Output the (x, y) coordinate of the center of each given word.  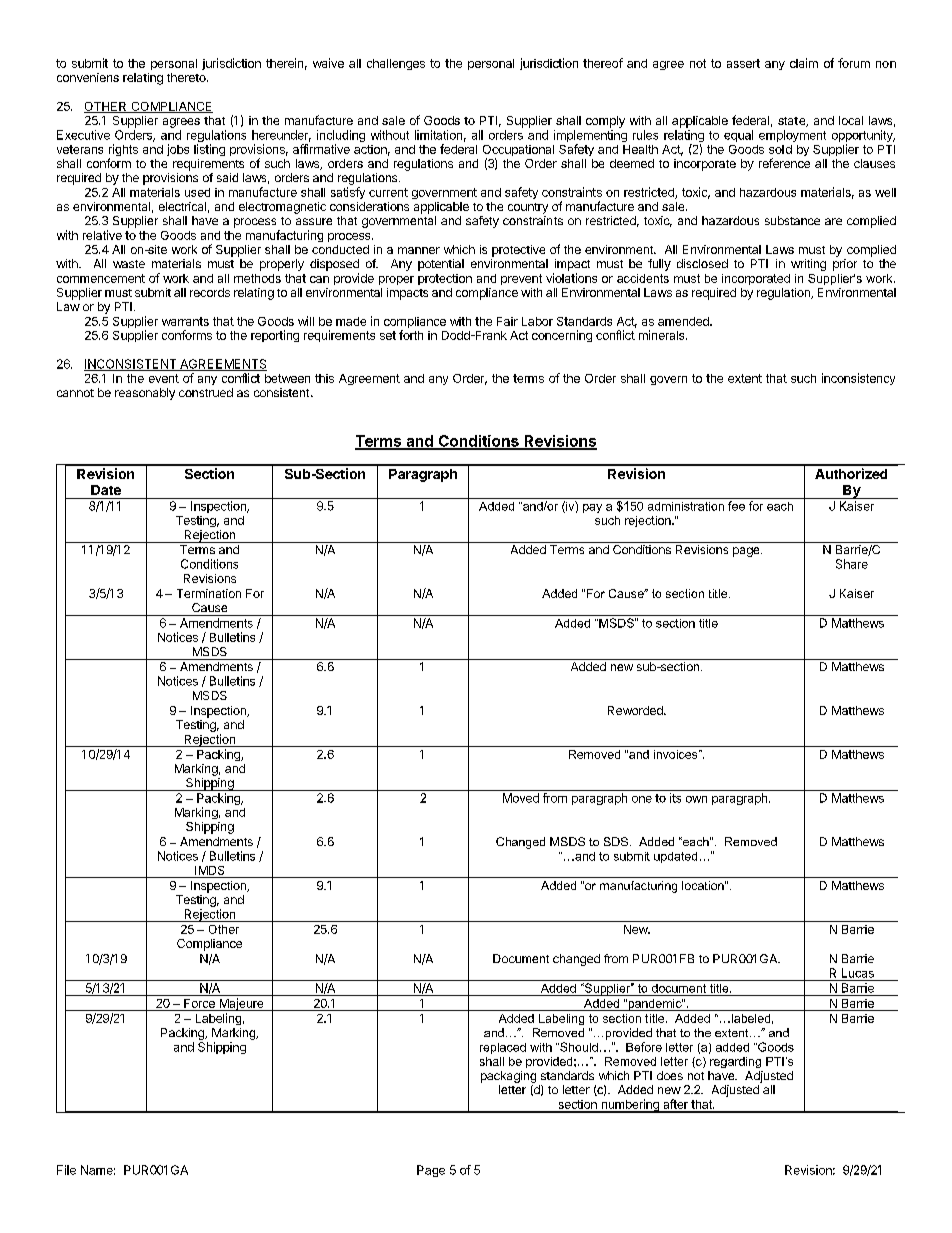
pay (592, 508)
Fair (507, 321)
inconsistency (858, 379)
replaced (503, 1048)
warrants (185, 321)
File (66, 1170)
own (696, 799)
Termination (209, 593)
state (793, 122)
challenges (396, 64)
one (642, 799)
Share (852, 564)
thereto (187, 77)
